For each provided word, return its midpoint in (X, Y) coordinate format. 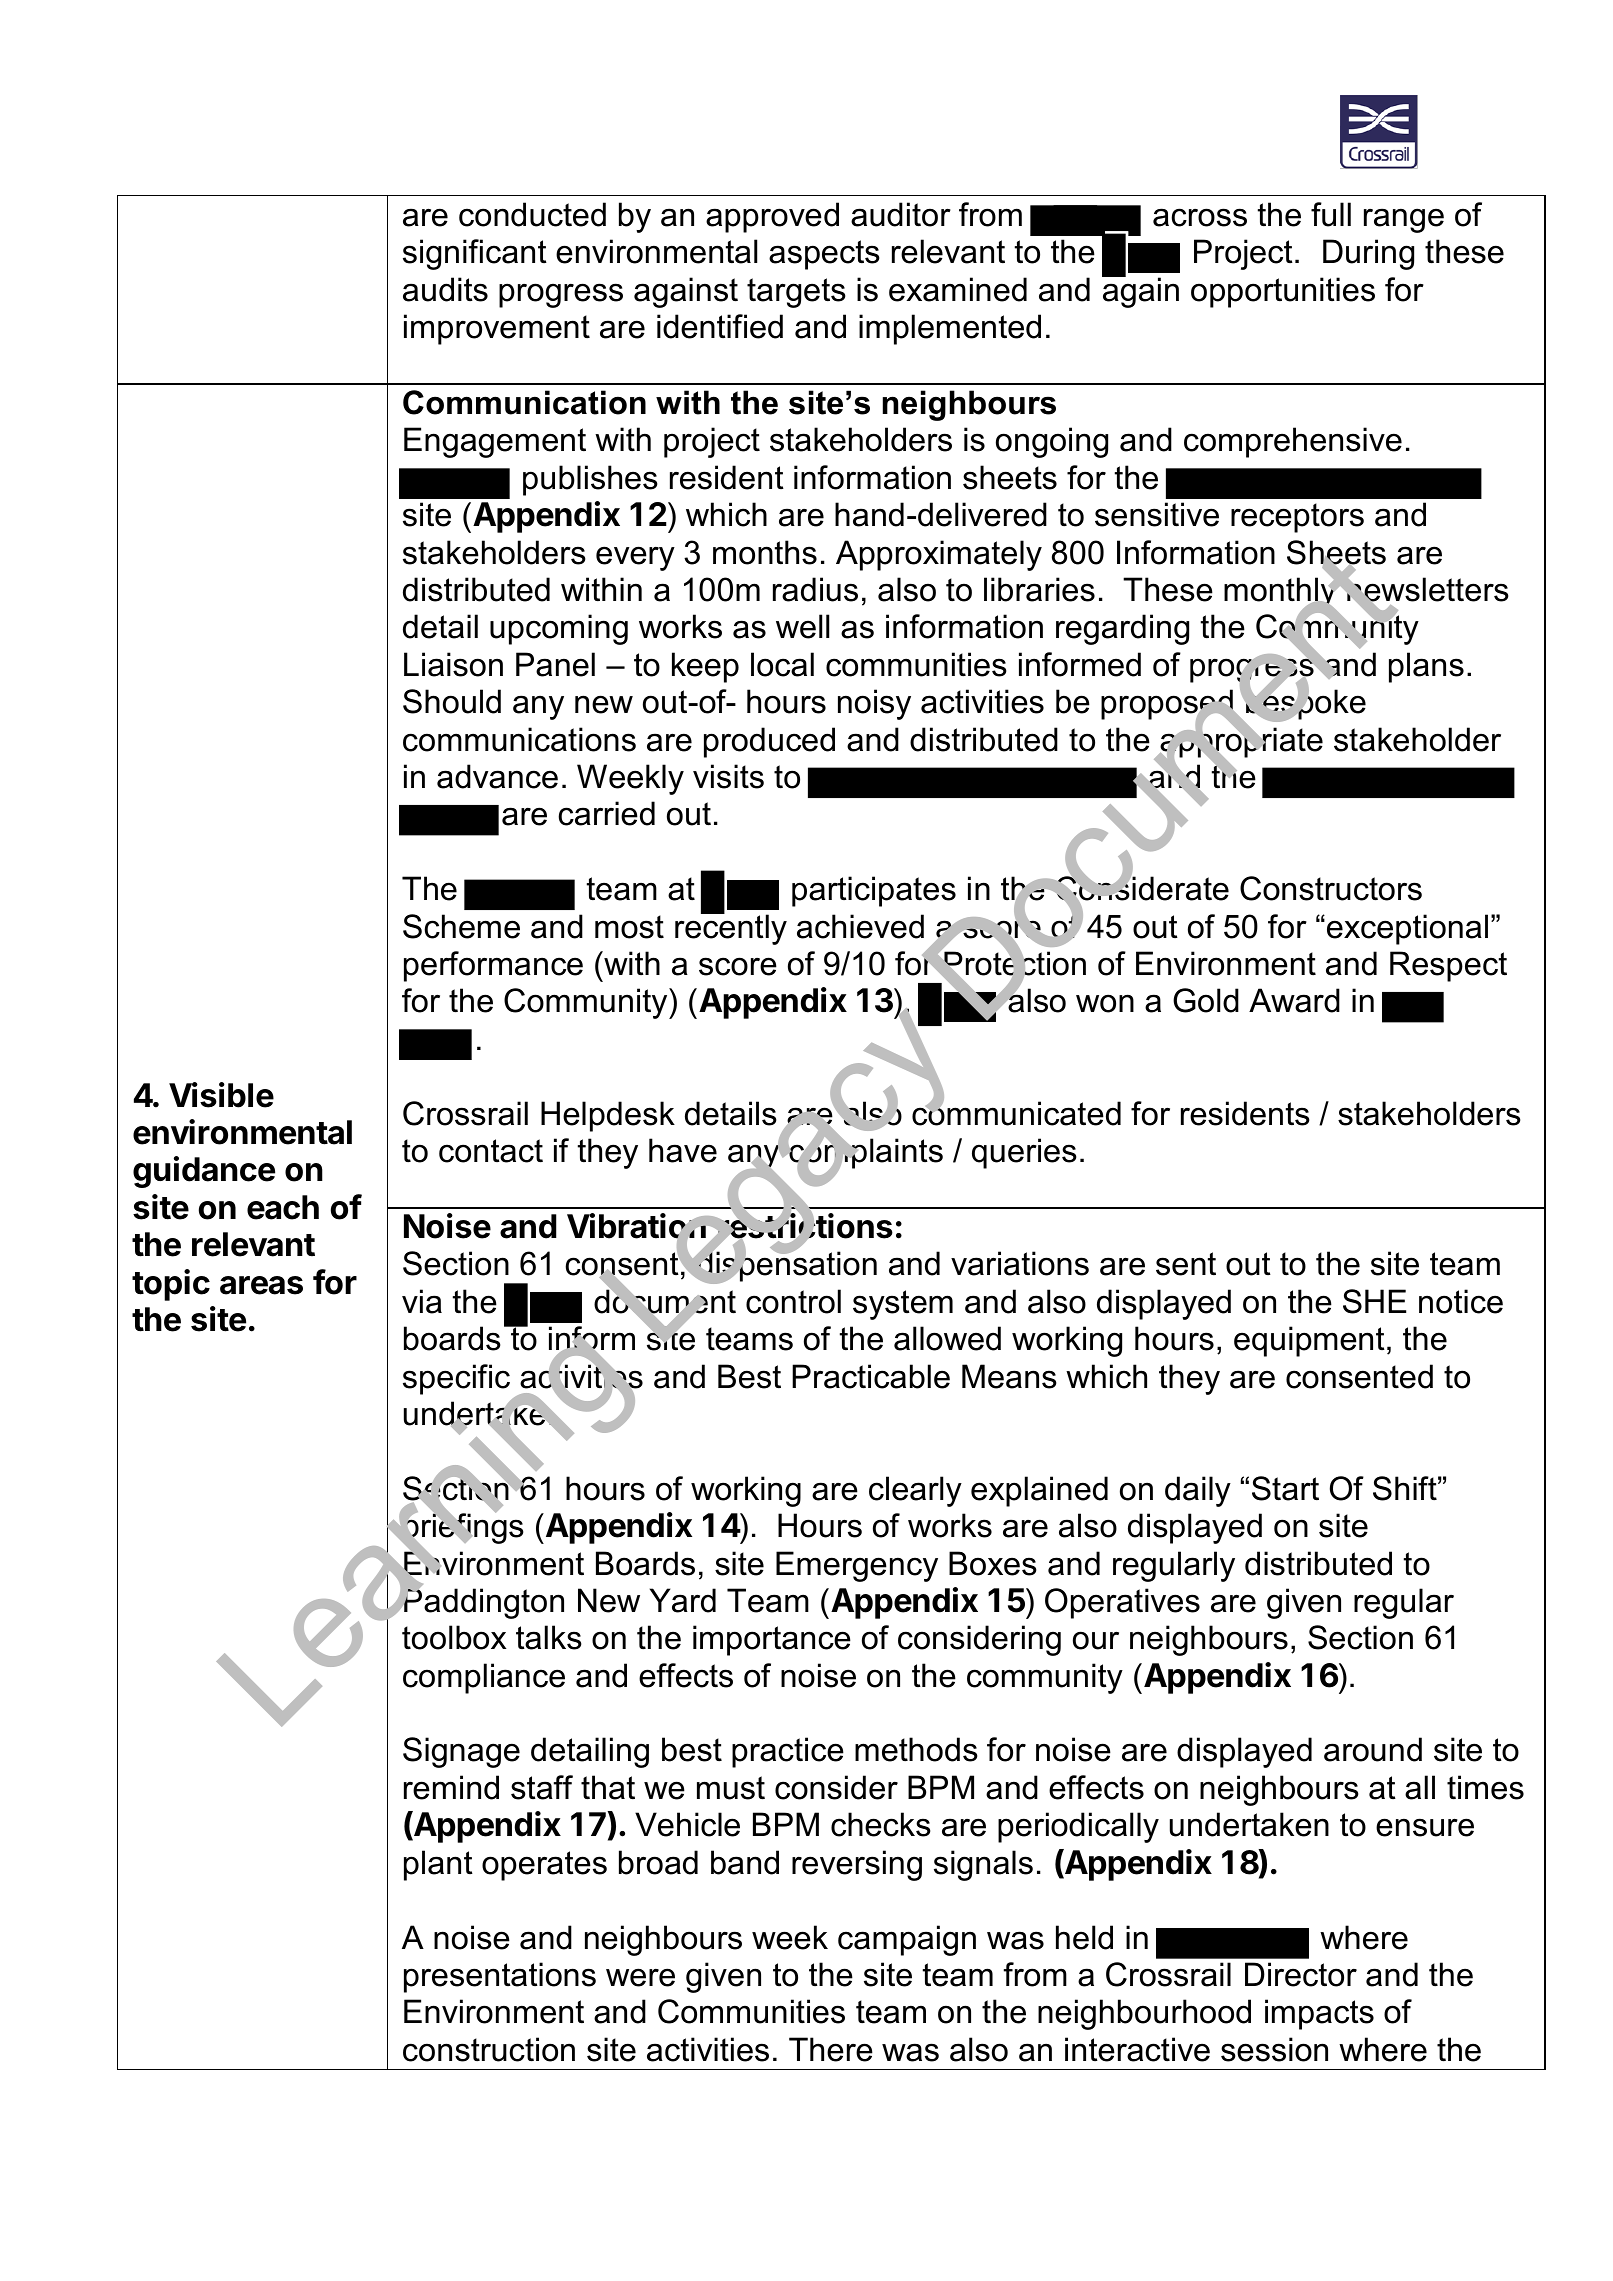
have (683, 1150)
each (283, 1207)
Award (1294, 1000)
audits (445, 289)
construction (489, 2049)
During (1368, 254)
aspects (824, 255)
